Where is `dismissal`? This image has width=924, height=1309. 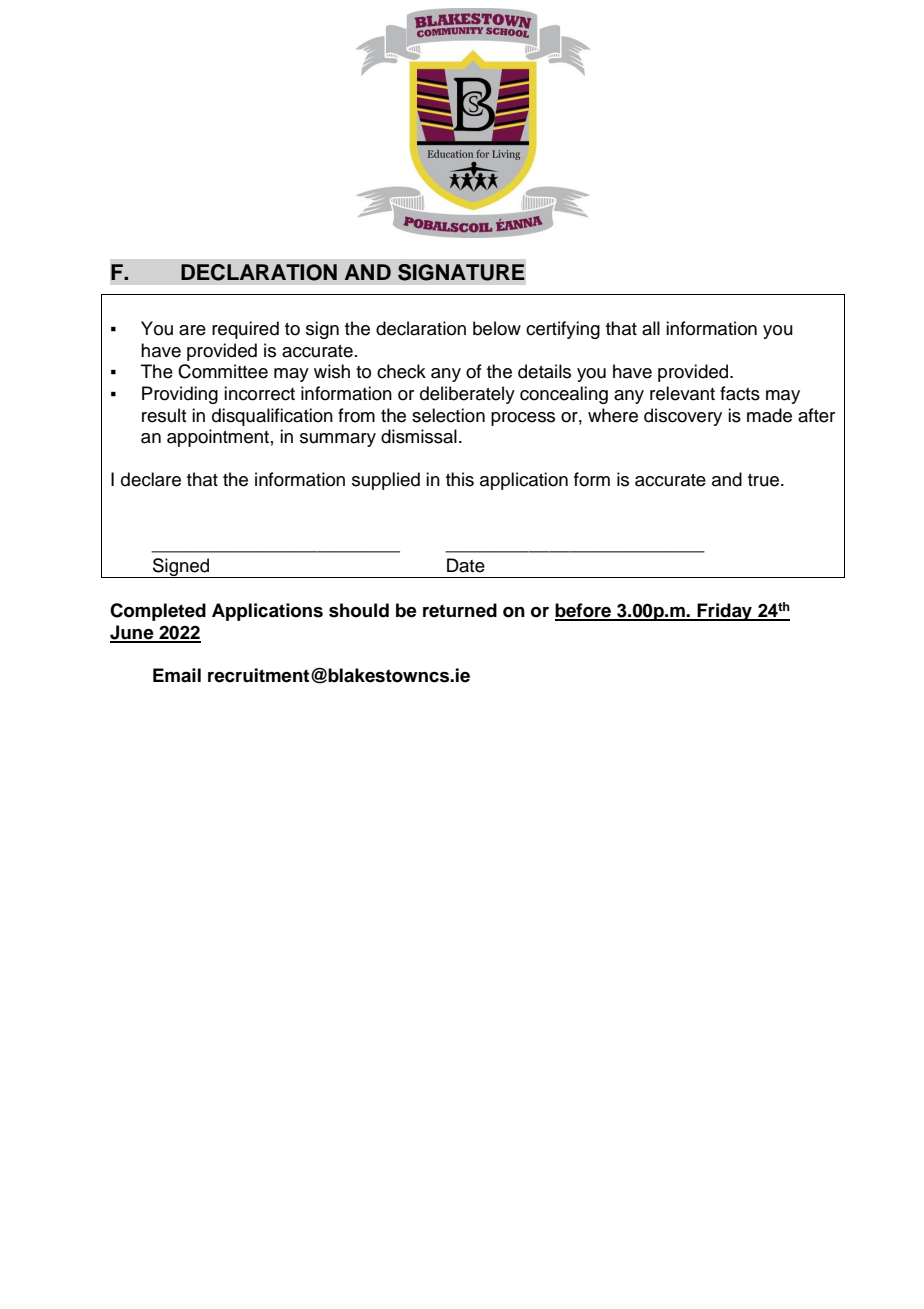 dismissal is located at coordinates (419, 436).
